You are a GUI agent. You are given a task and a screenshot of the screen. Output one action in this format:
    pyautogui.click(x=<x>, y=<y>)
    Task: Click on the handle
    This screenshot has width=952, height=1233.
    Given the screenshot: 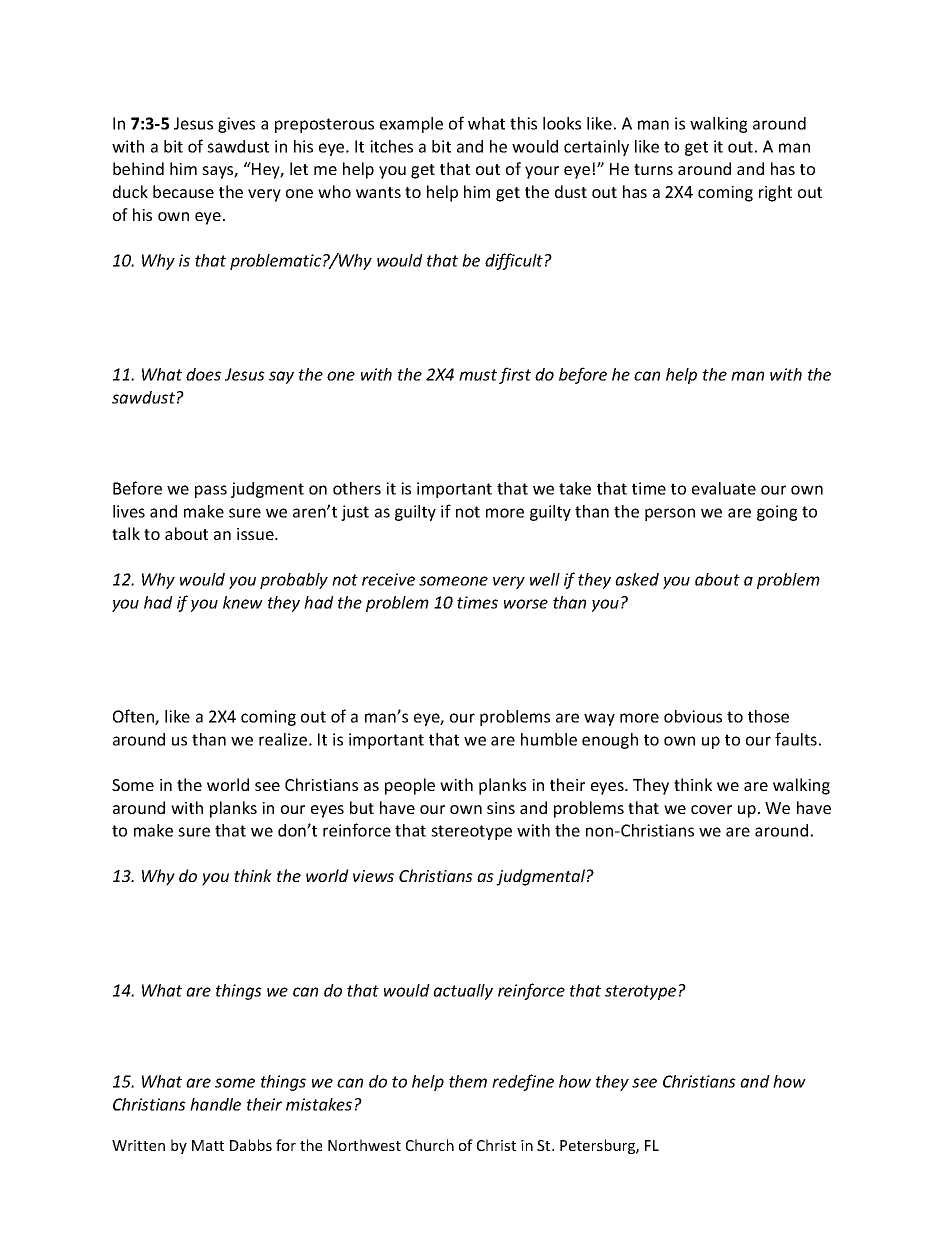 What is the action you would take?
    pyautogui.click(x=215, y=1104)
